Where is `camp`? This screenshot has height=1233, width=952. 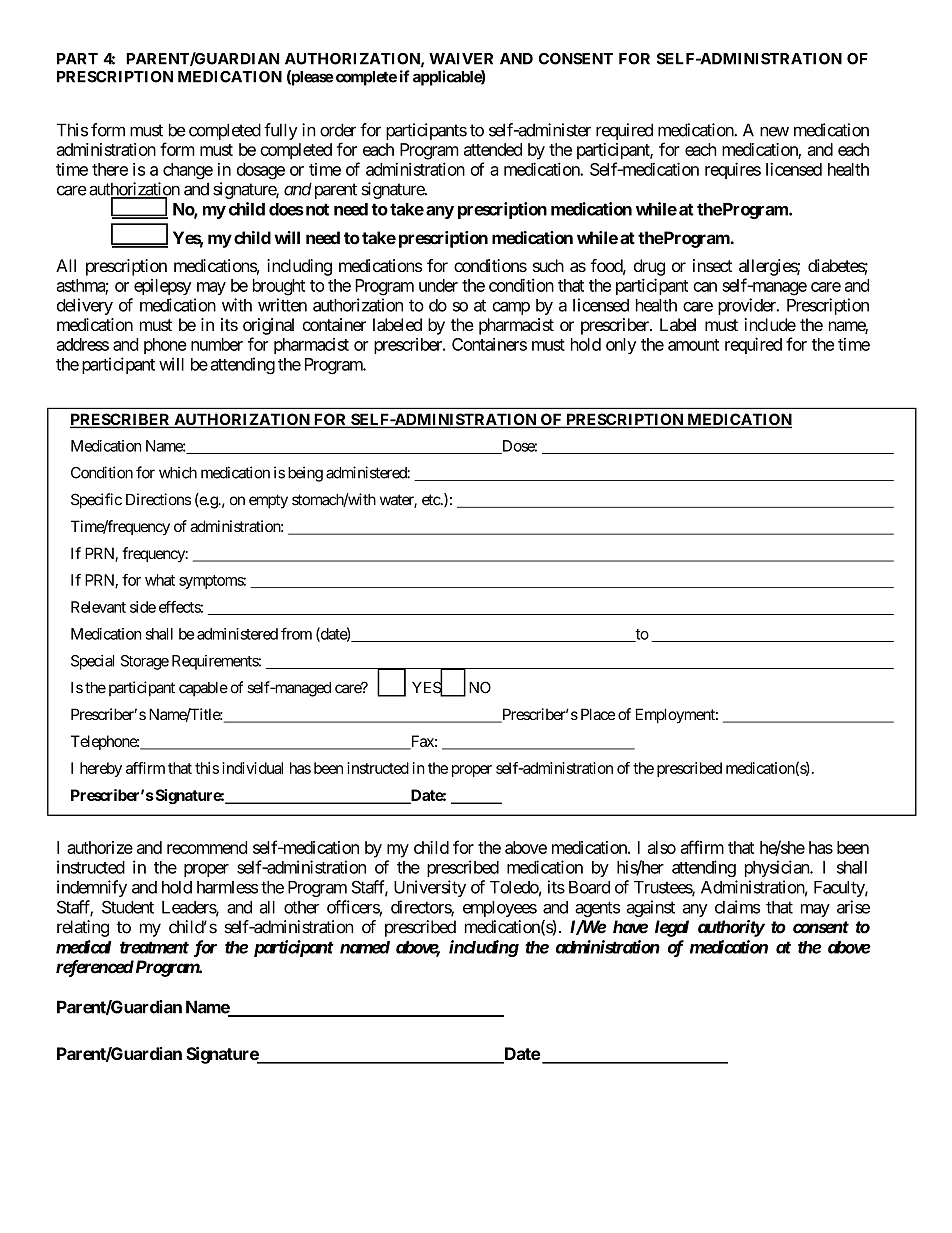 camp is located at coordinates (511, 308).
